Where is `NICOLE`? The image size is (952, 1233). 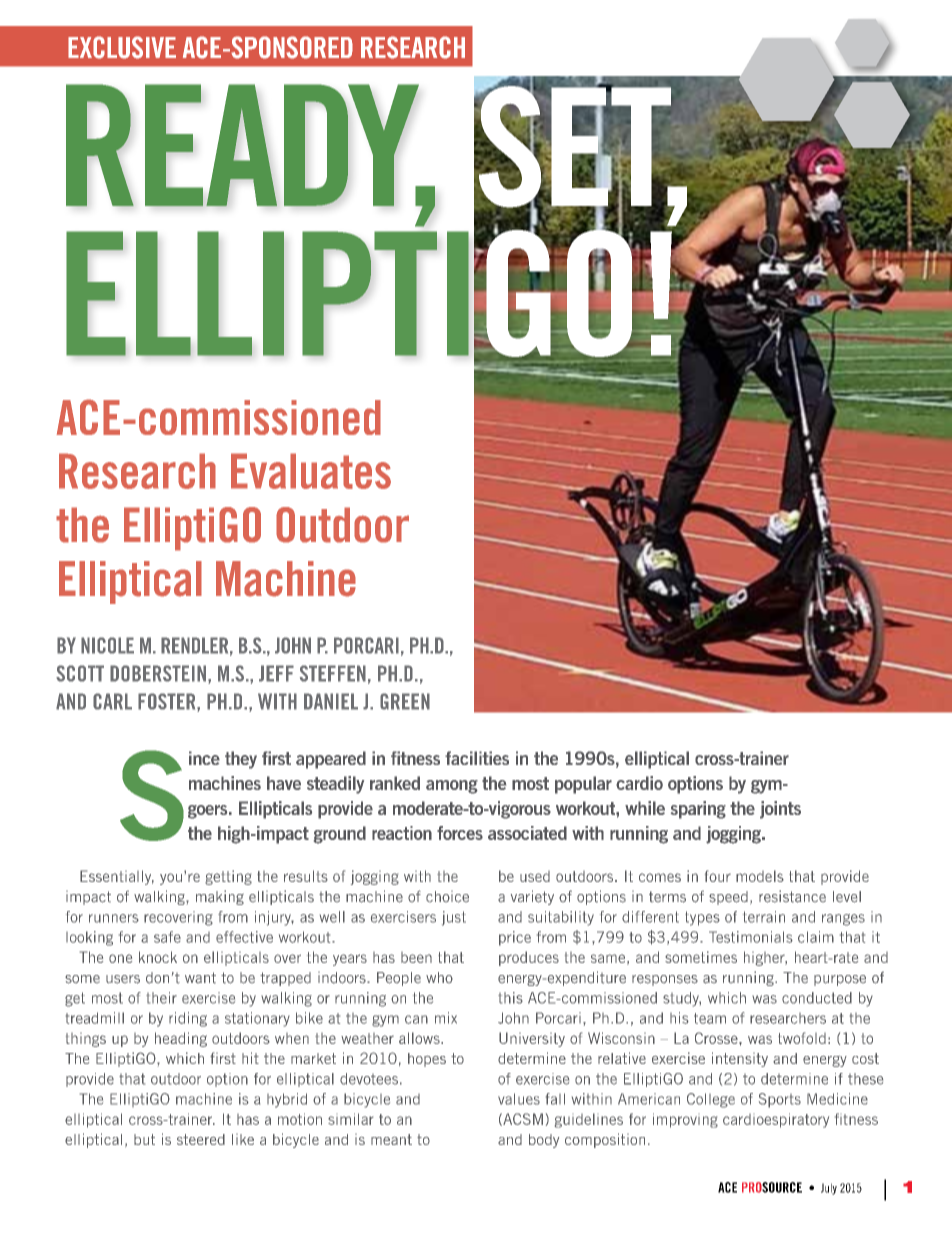
NICOLE is located at coordinates (107, 645).
